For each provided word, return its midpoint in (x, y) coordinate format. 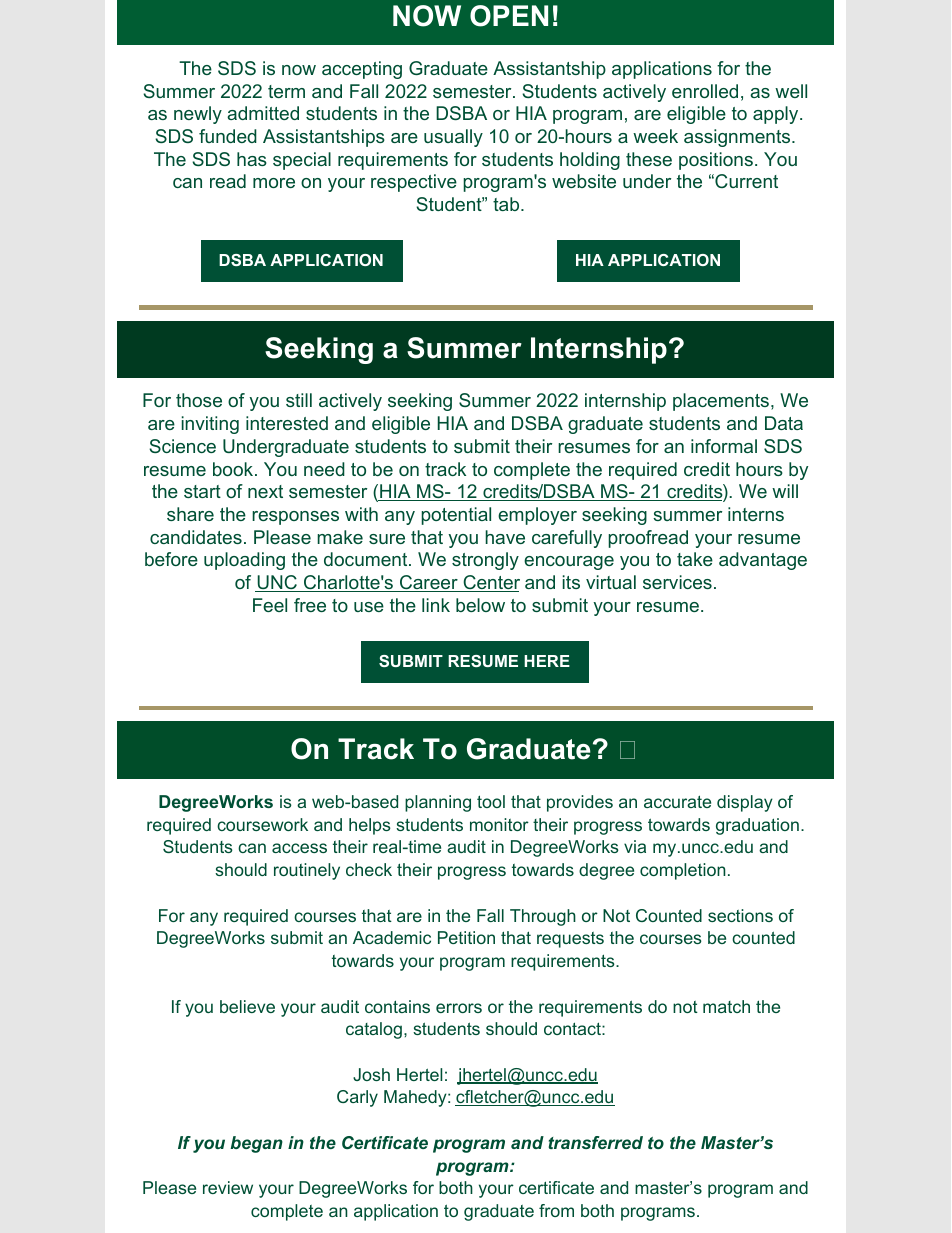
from (556, 1210)
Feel (270, 605)
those (199, 400)
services (677, 582)
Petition (466, 937)
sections (740, 915)
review (228, 1187)
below (480, 605)
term (286, 91)
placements (722, 402)
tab (507, 204)
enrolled (705, 91)
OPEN (509, 16)
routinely (307, 871)
